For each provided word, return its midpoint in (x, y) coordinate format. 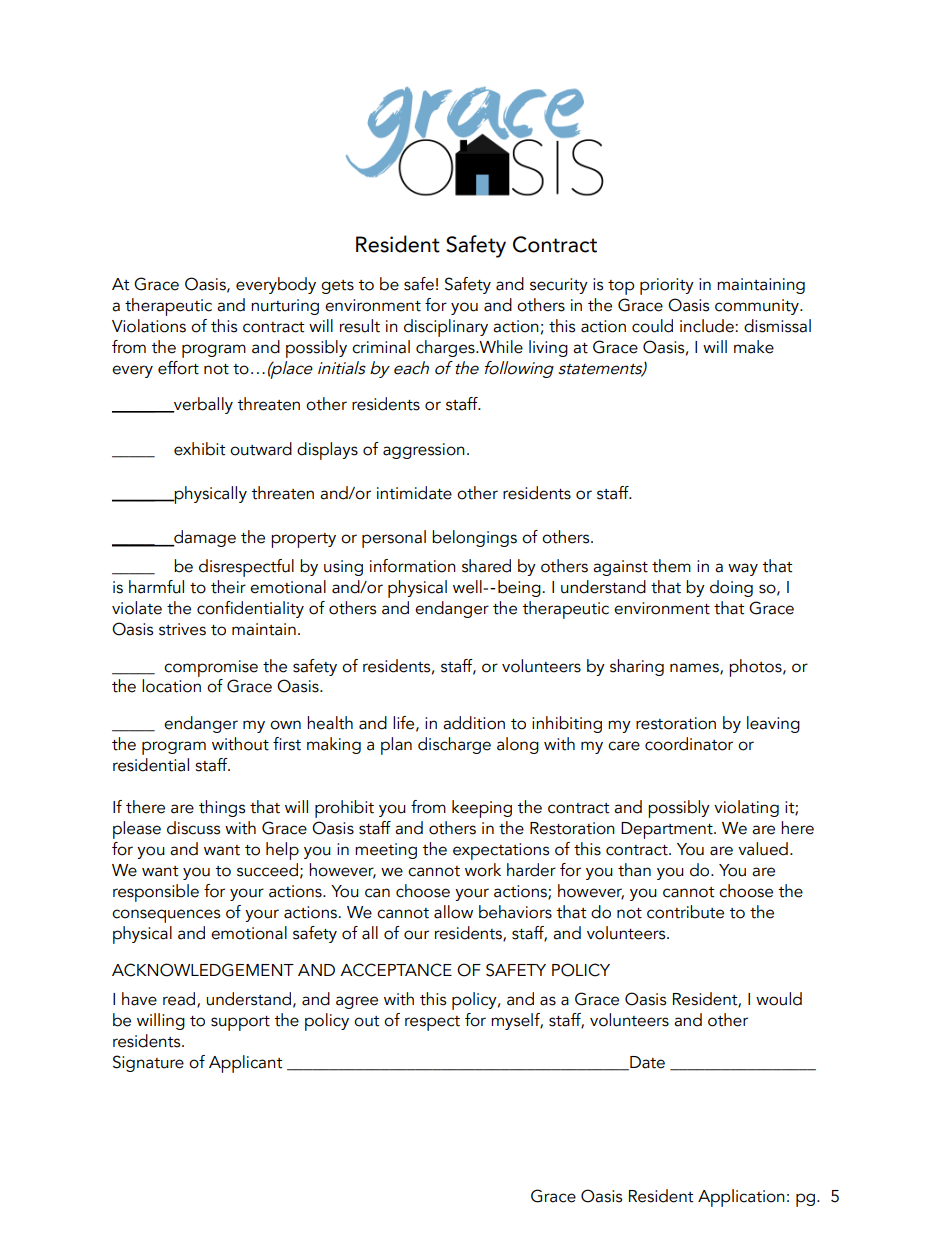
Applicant (246, 1064)
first (287, 744)
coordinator (689, 744)
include (707, 326)
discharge (454, 745)
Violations (149, 326)
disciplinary (446, 328)
